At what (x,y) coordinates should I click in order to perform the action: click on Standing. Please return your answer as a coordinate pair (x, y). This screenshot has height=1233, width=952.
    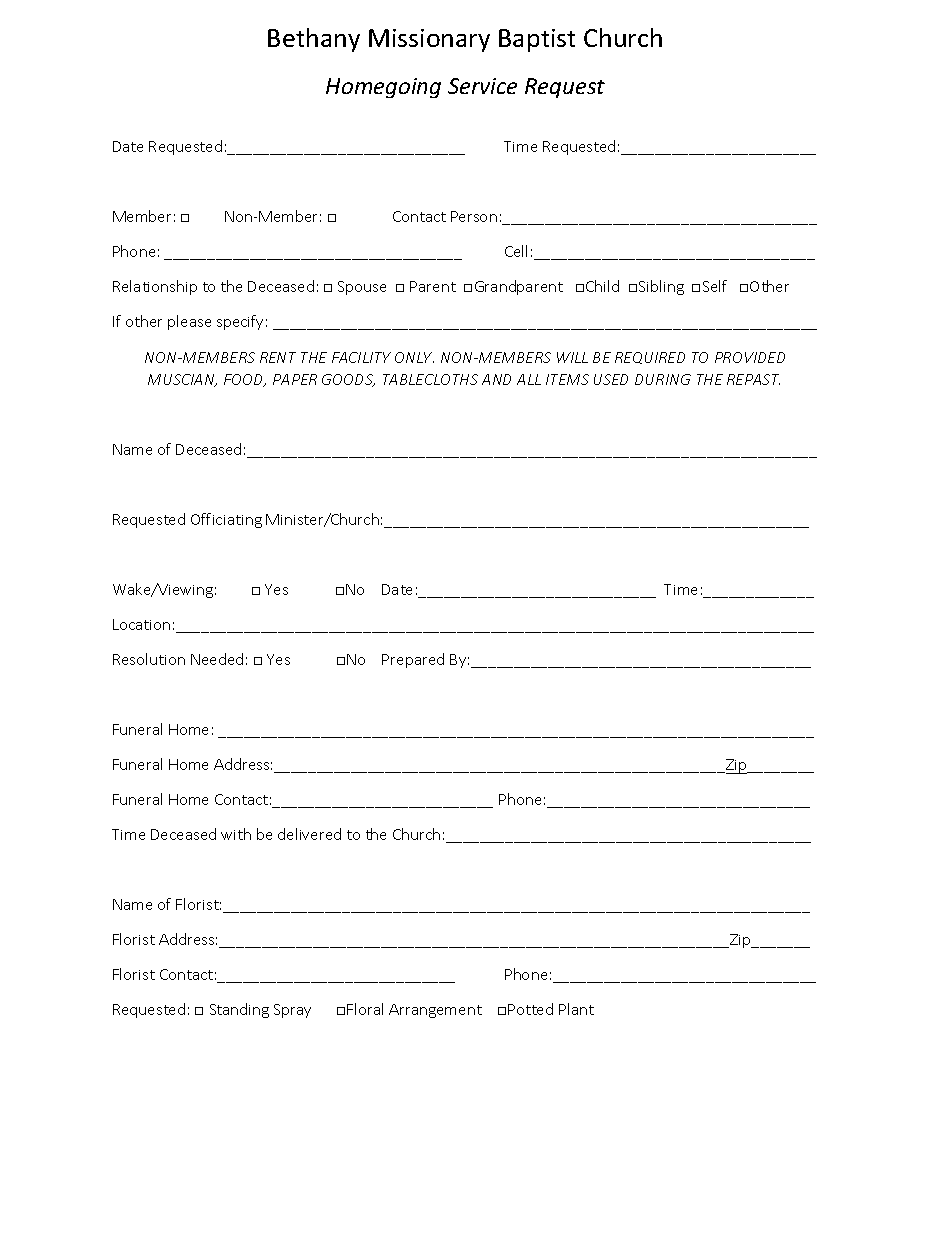
    Looking at the image, I should click on (239, 1010).
